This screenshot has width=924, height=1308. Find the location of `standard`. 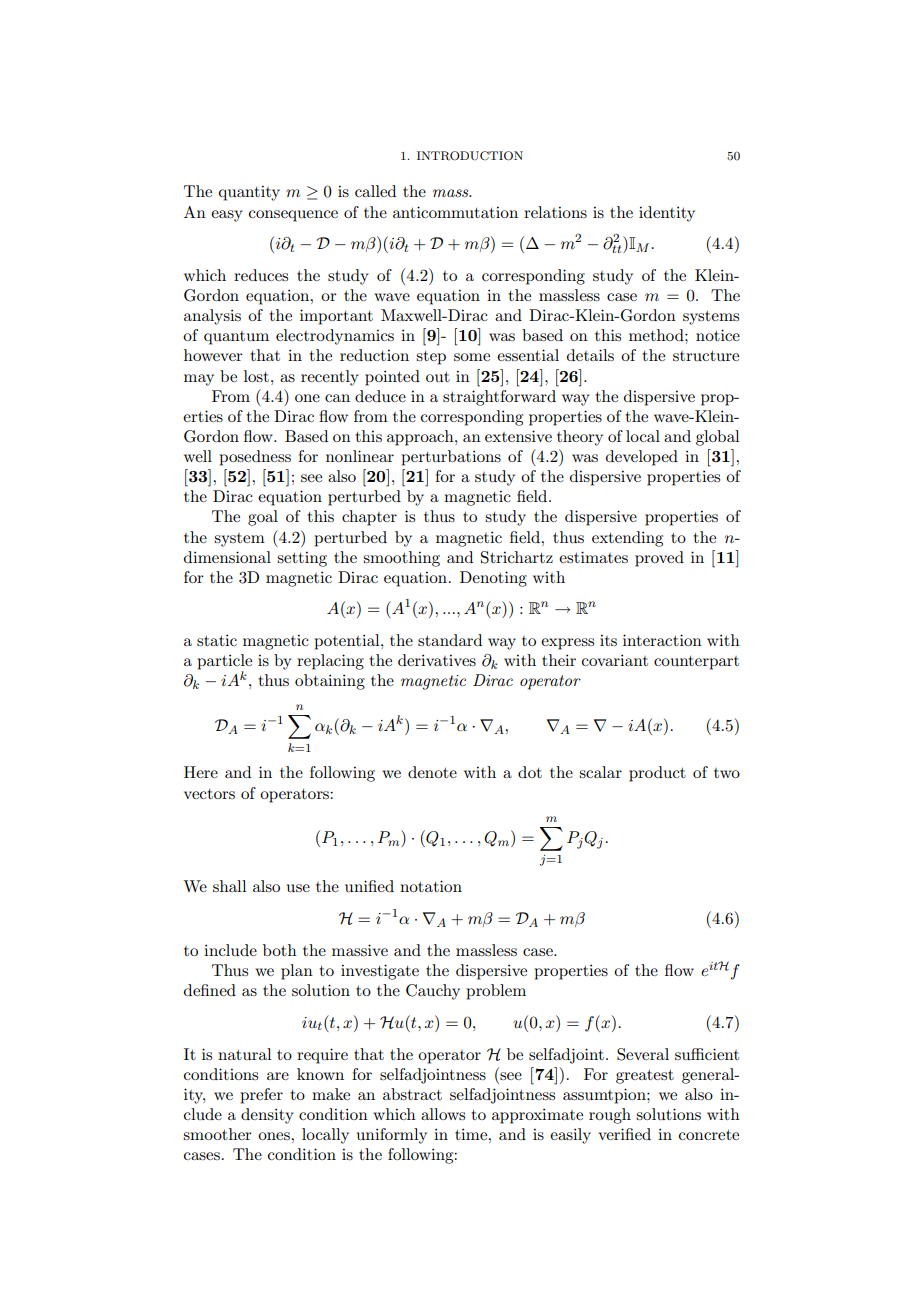

standard is located at coordinates (450, 640).
